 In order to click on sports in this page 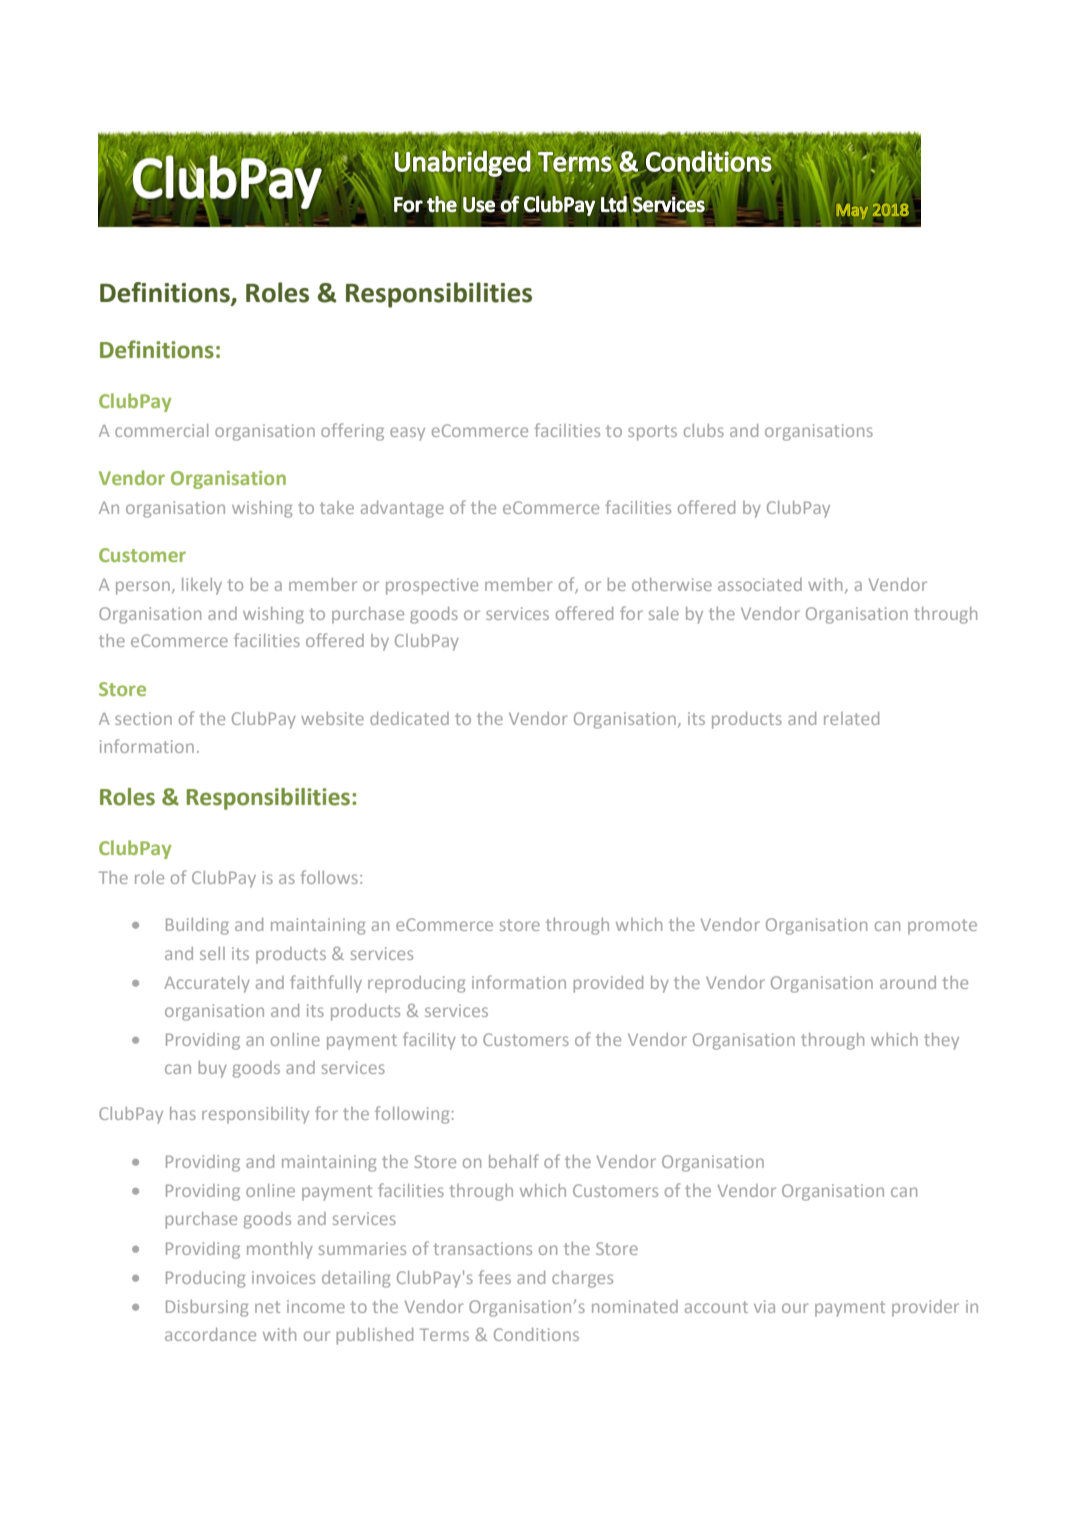, I will do `click(652, 433)`.
